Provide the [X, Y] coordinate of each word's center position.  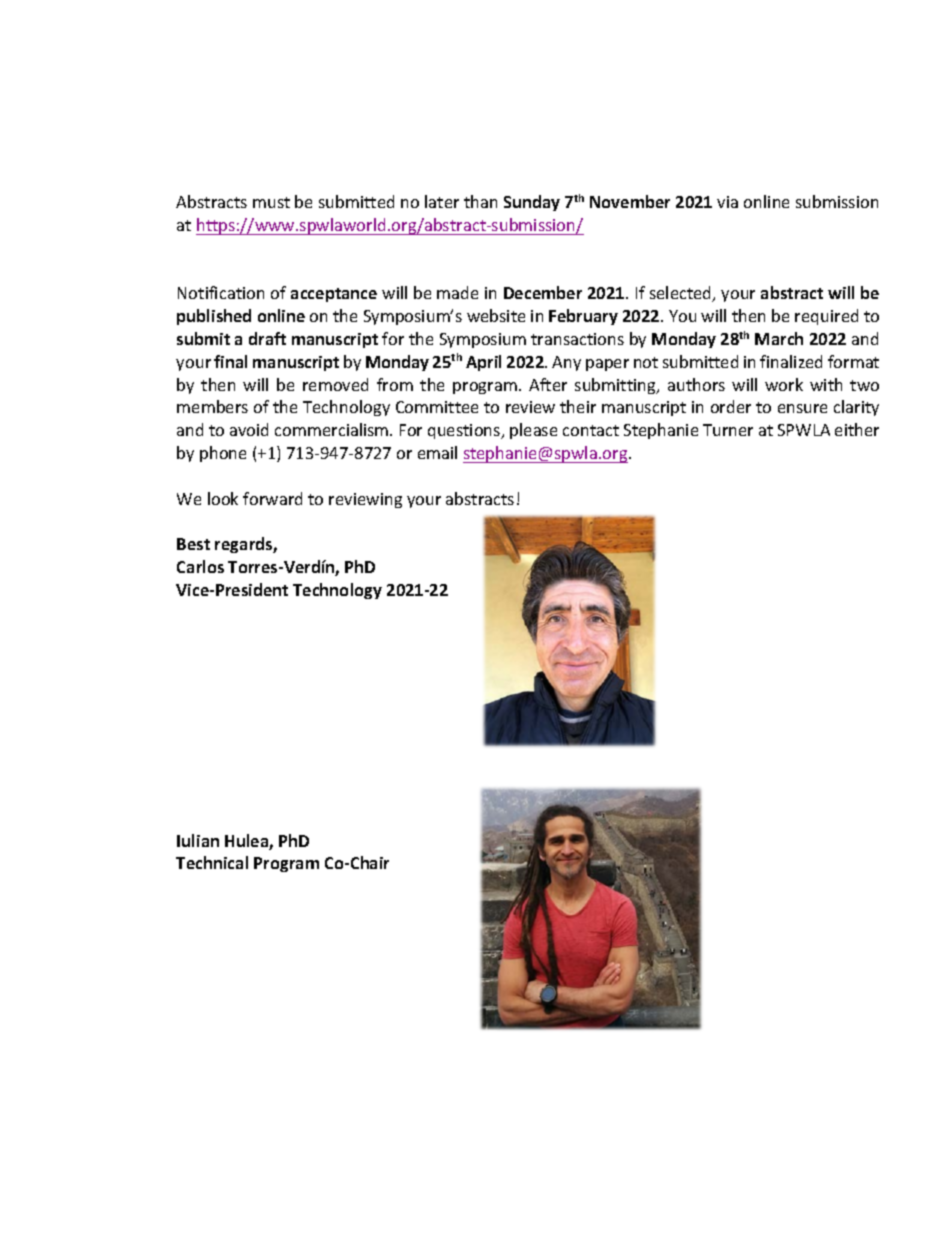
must [271, 202]
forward [272, 498]
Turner [728, 430]
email [437, 452]
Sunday [532, 203]
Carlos [200, 566]
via [727, 202]
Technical [212, 862]
